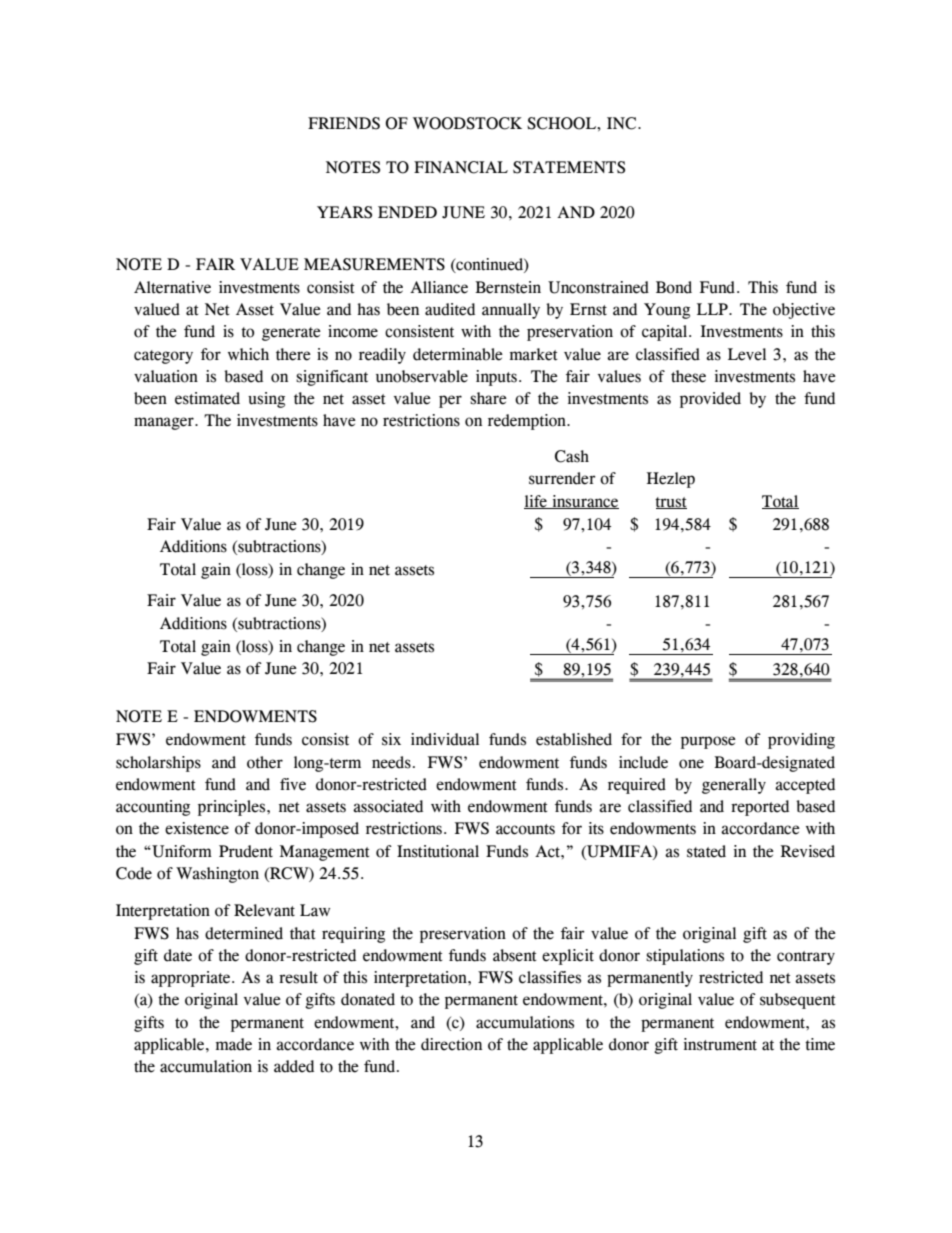 The image size is (952, 1233). What do you see at coordinates (461, 167) in the document?
I see `FINANCIAL` at bounding box center [461, 167].
